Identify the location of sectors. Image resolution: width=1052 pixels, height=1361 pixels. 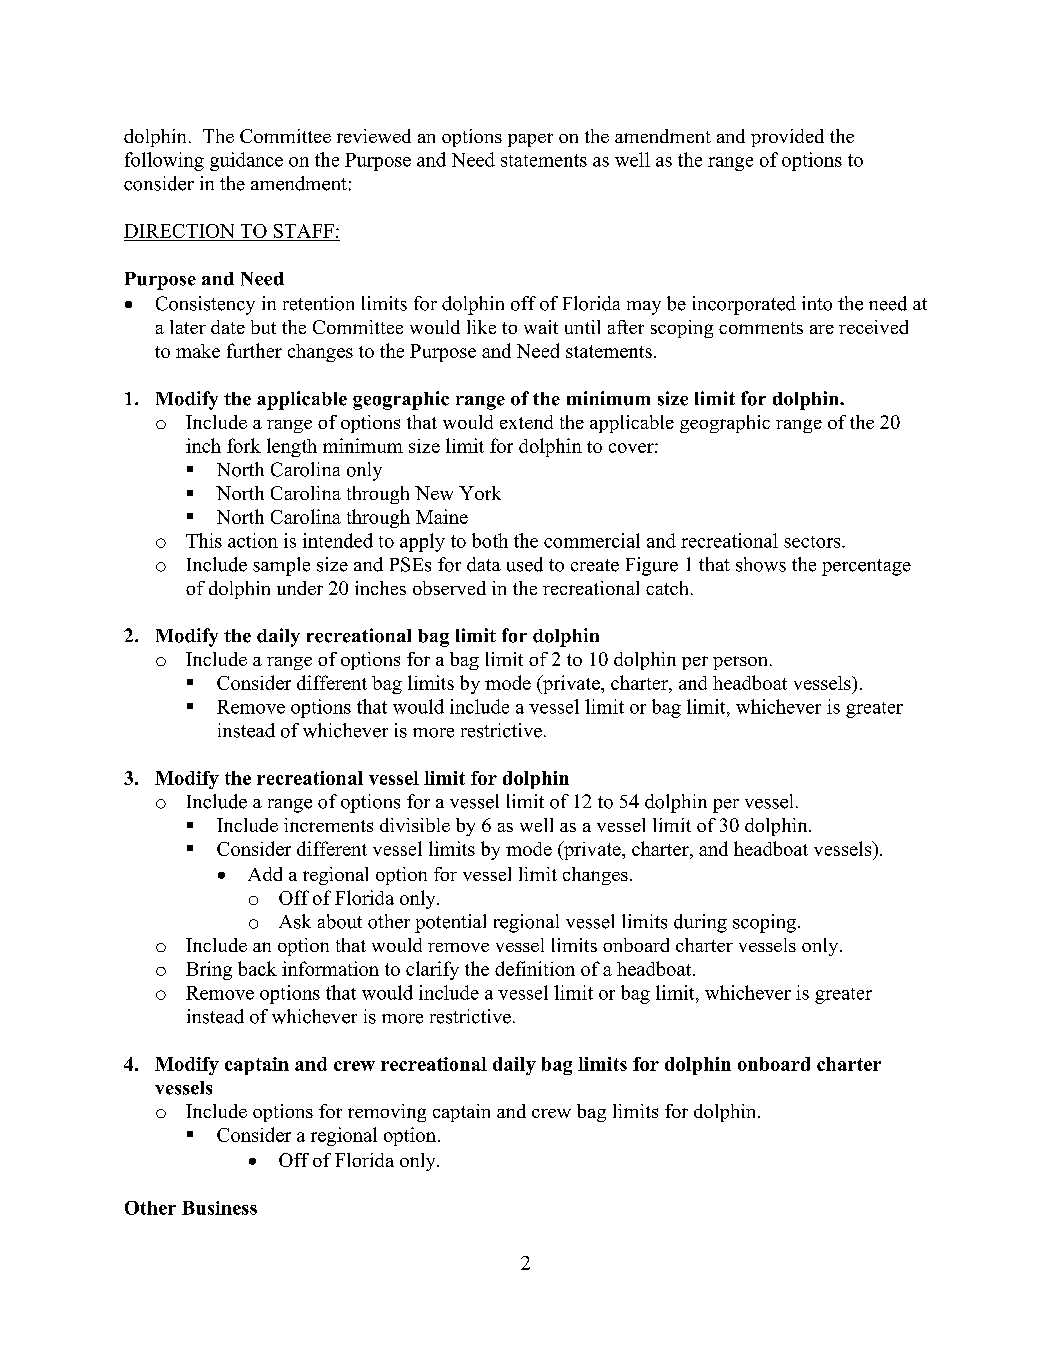
(813, 542).
